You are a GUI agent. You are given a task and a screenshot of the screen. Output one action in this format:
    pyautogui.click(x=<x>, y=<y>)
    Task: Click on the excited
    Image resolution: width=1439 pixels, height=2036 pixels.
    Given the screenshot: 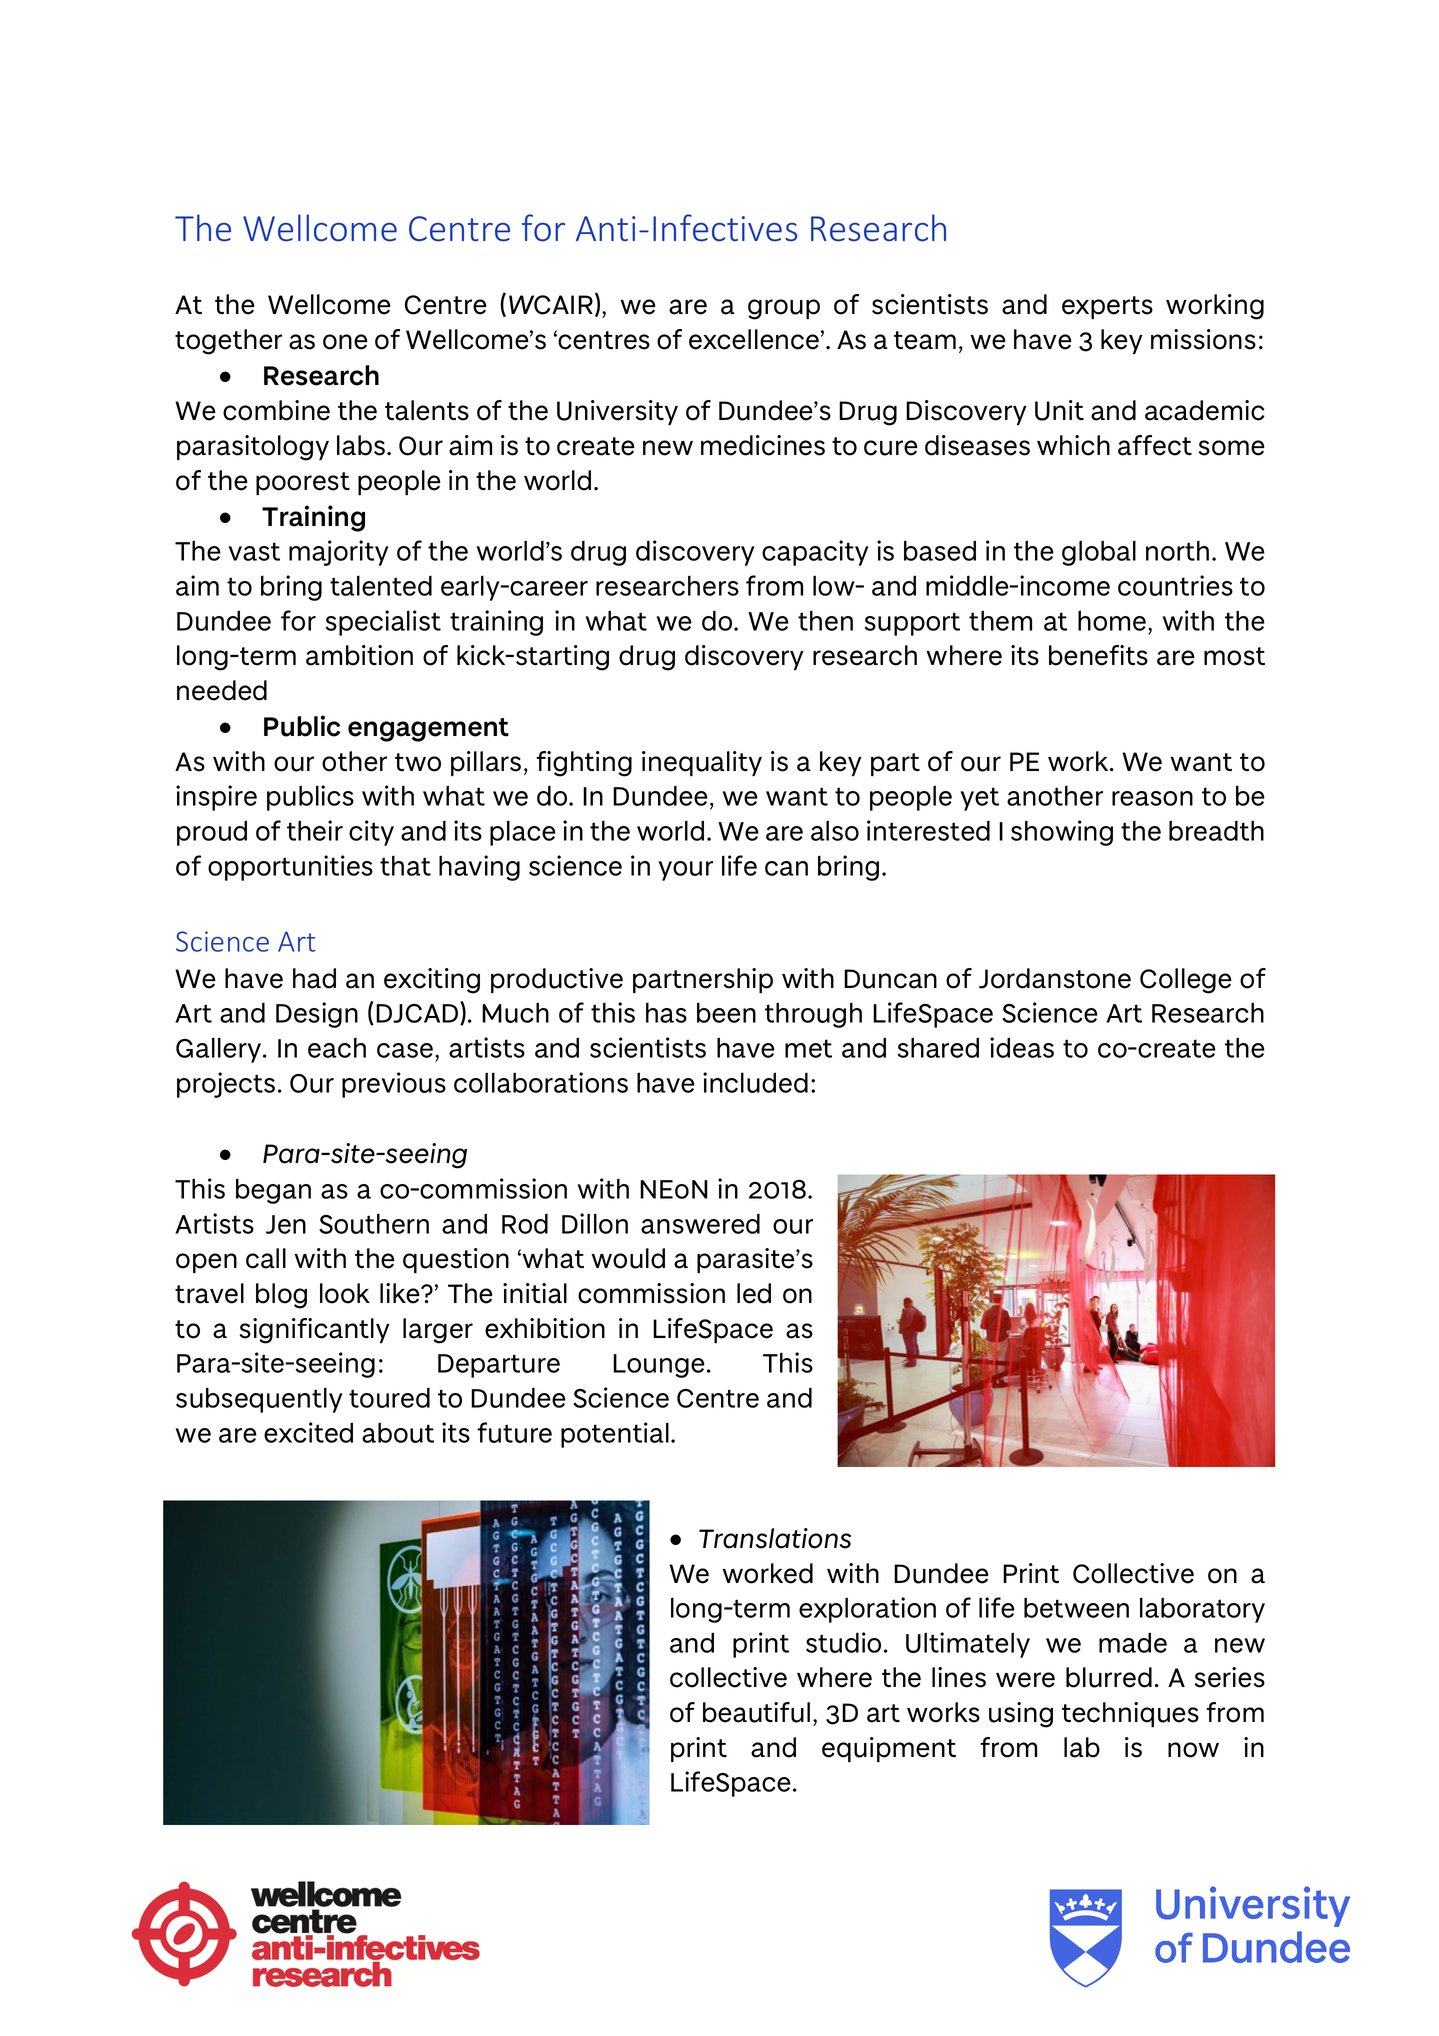 What is the action you would take?
    pyautogui.click(x=308, y=1432)
